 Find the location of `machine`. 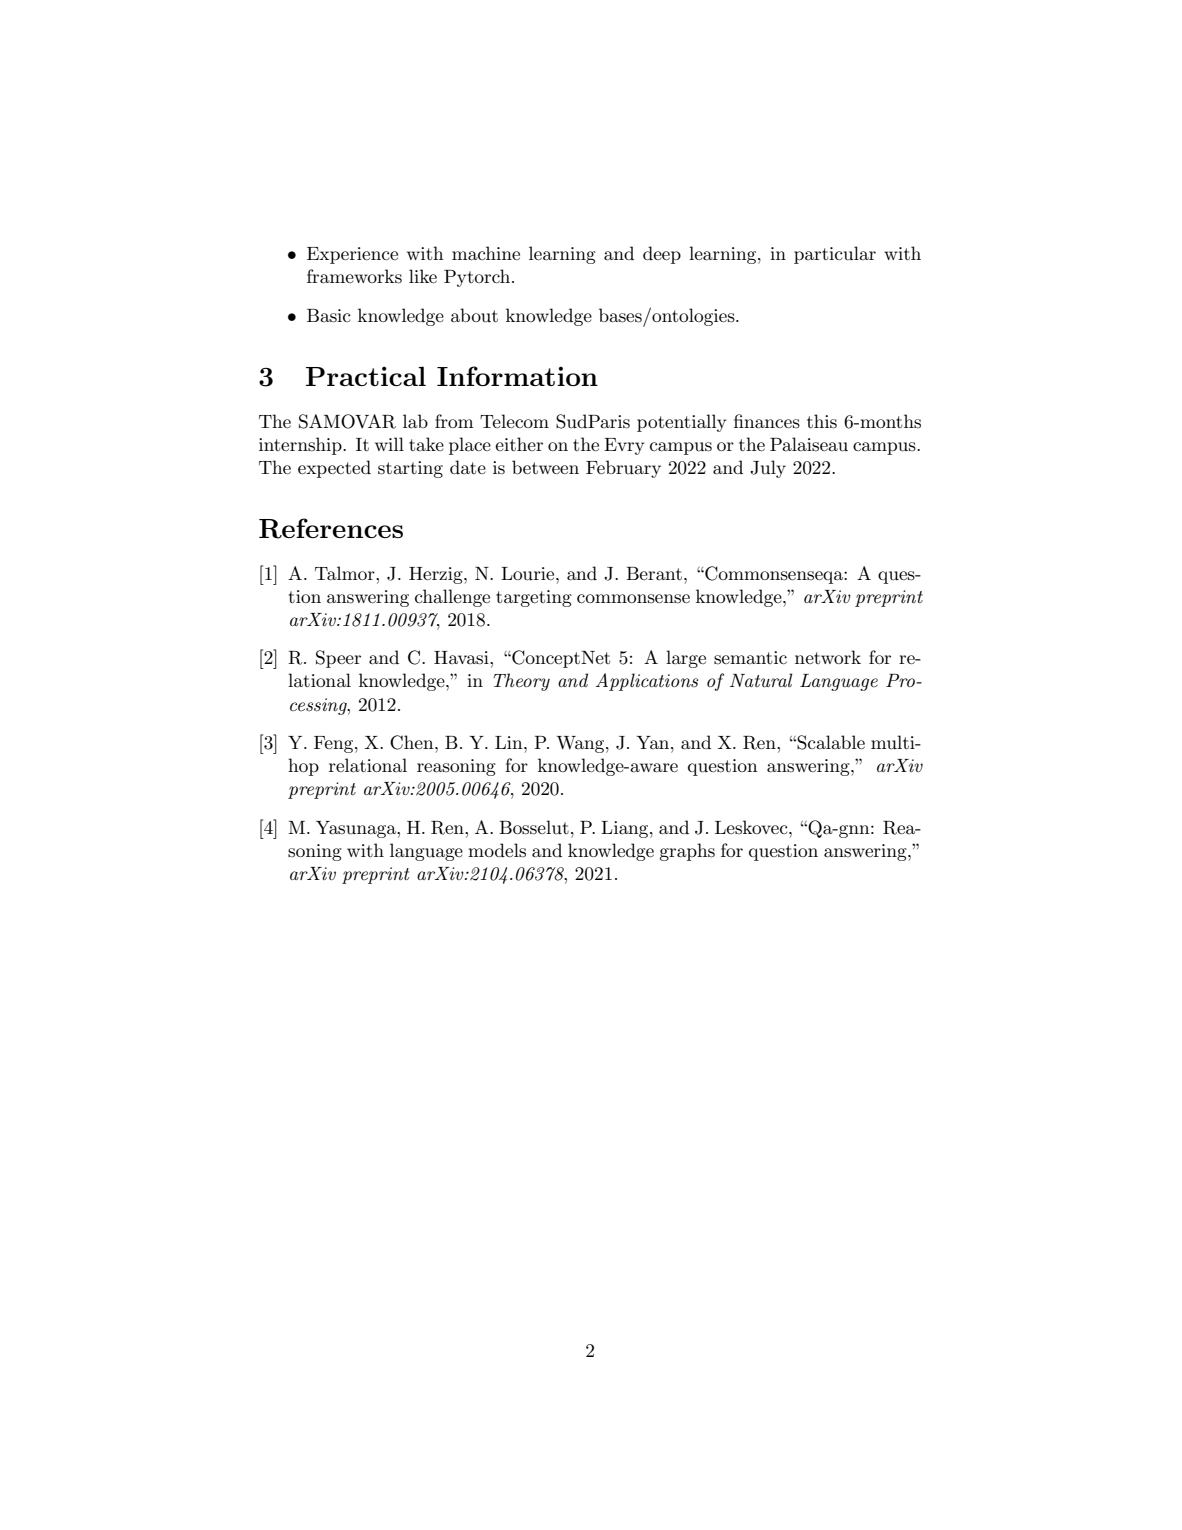

machine is located at coordinates (486, 253).
